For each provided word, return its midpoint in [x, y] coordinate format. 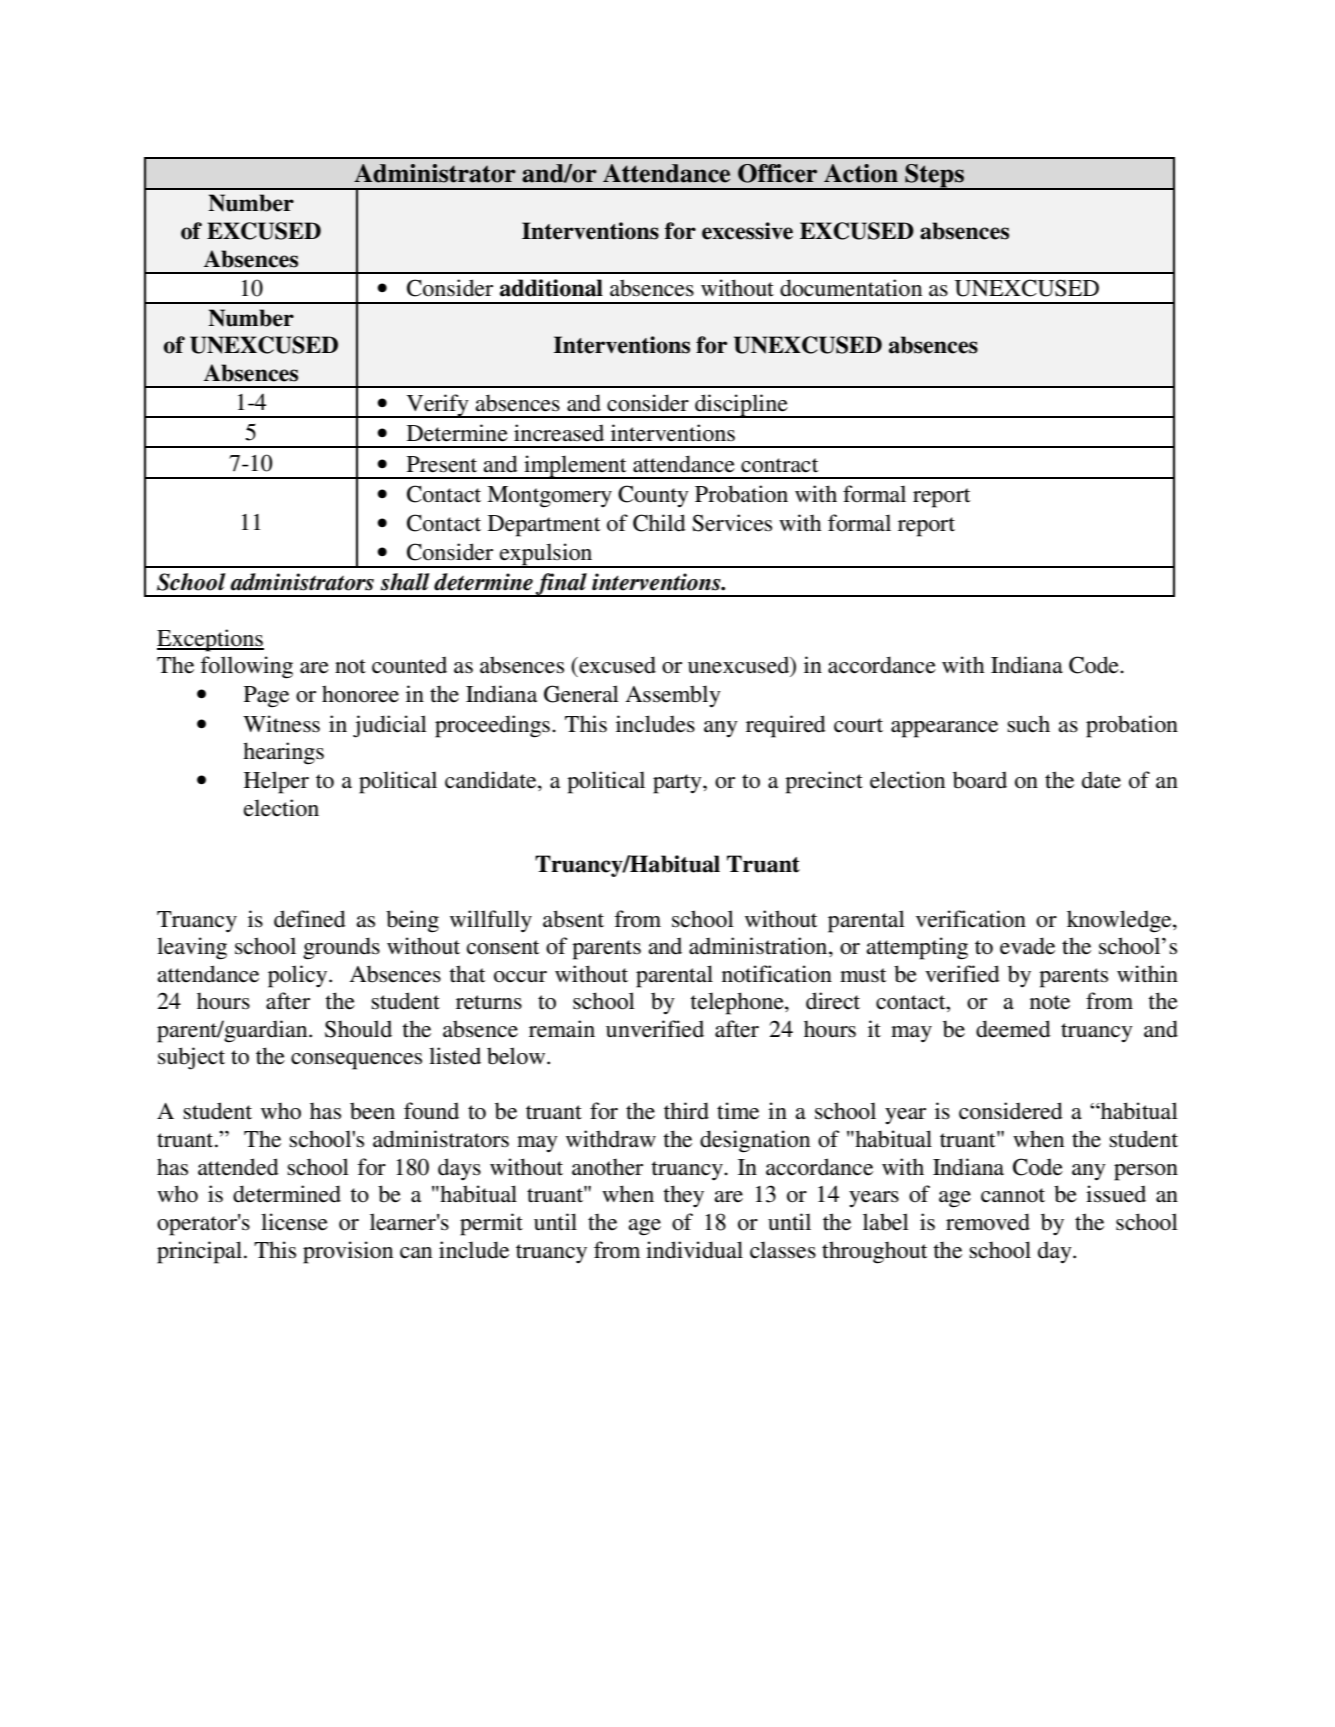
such [1028, 724]
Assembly [673, 696]
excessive [747, 231]
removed [988, 1222]
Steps [934, 177]
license [294, 1222]
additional [551, 288]
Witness [281, 724]
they [683, 1196]
